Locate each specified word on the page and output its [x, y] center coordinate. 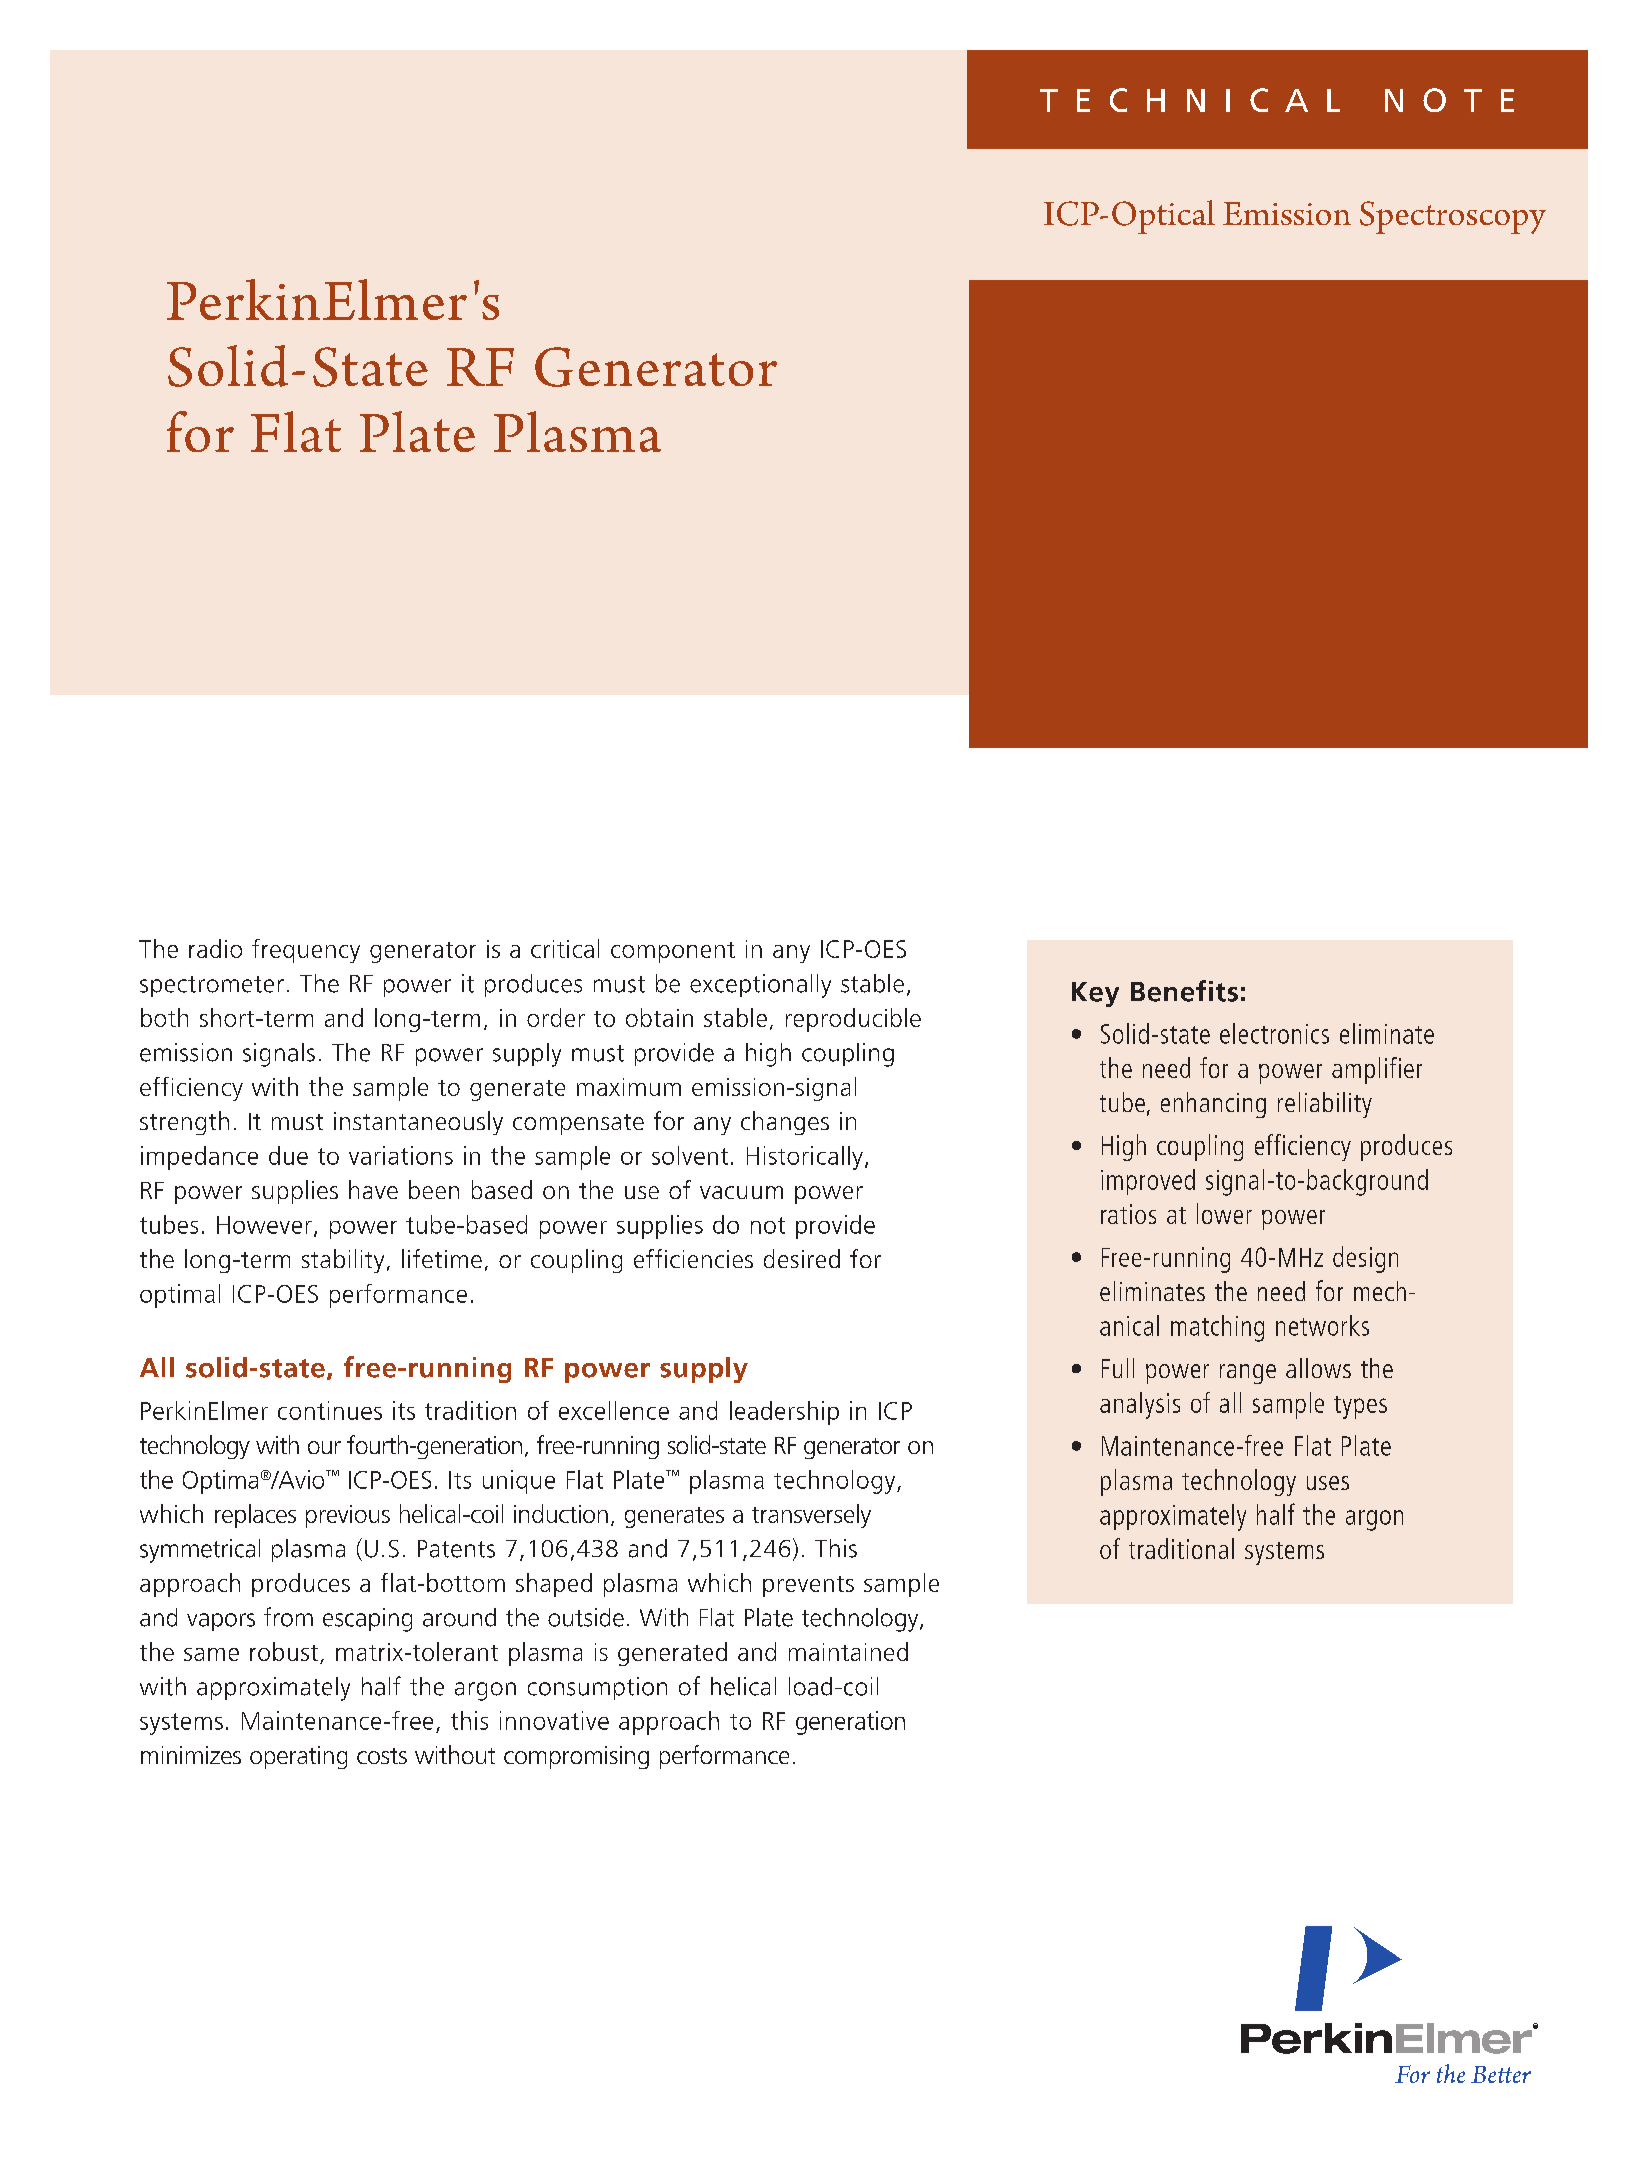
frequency [306, 951]
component [673, 952]
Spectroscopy [1453, 217]
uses [1328, 1483]
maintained [848, 1651]
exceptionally [760, 986]
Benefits [1184, 991]
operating [298, 1757]
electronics [1274, 1033]
